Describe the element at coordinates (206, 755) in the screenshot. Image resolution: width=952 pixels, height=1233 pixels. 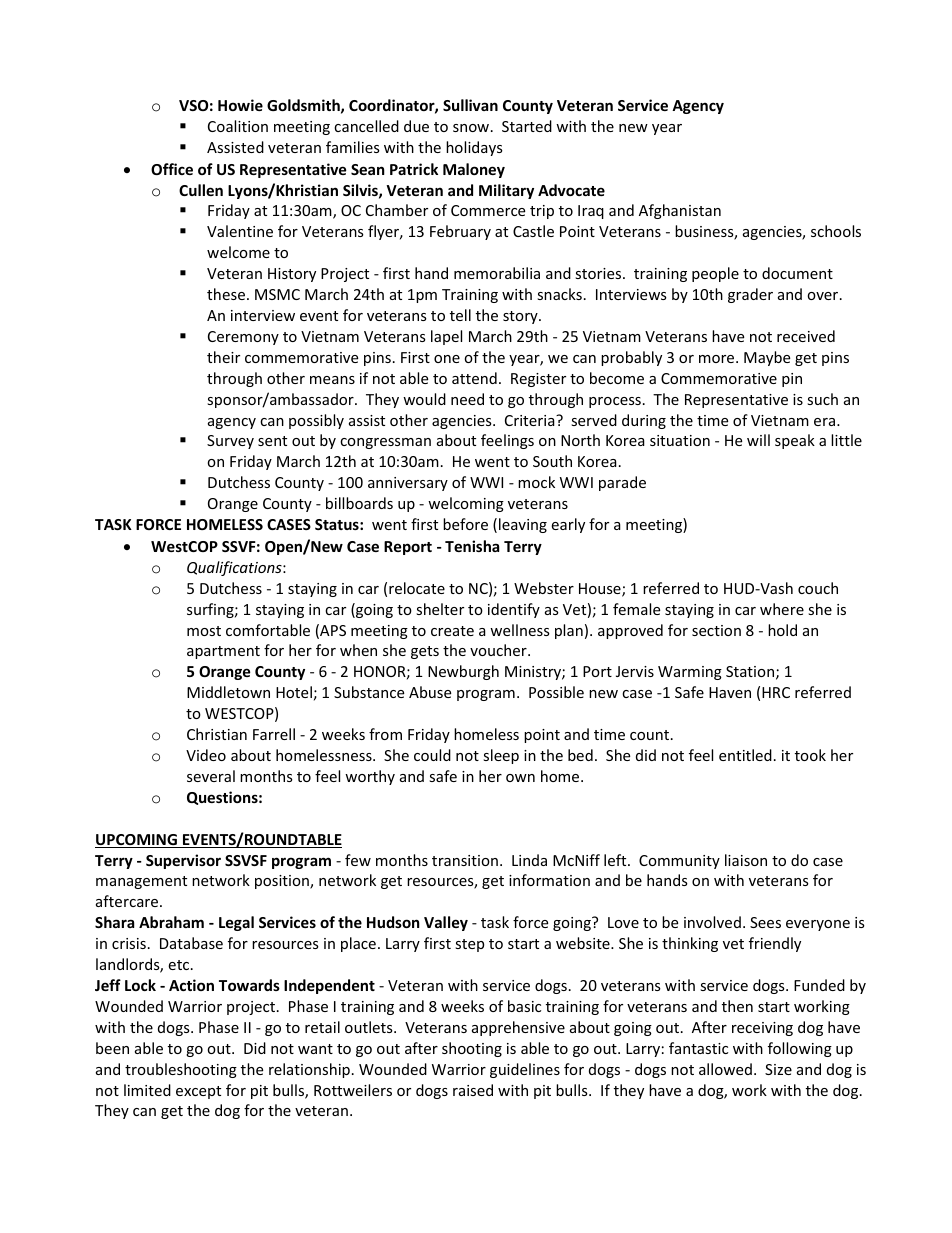
I see `Video` at that location.
